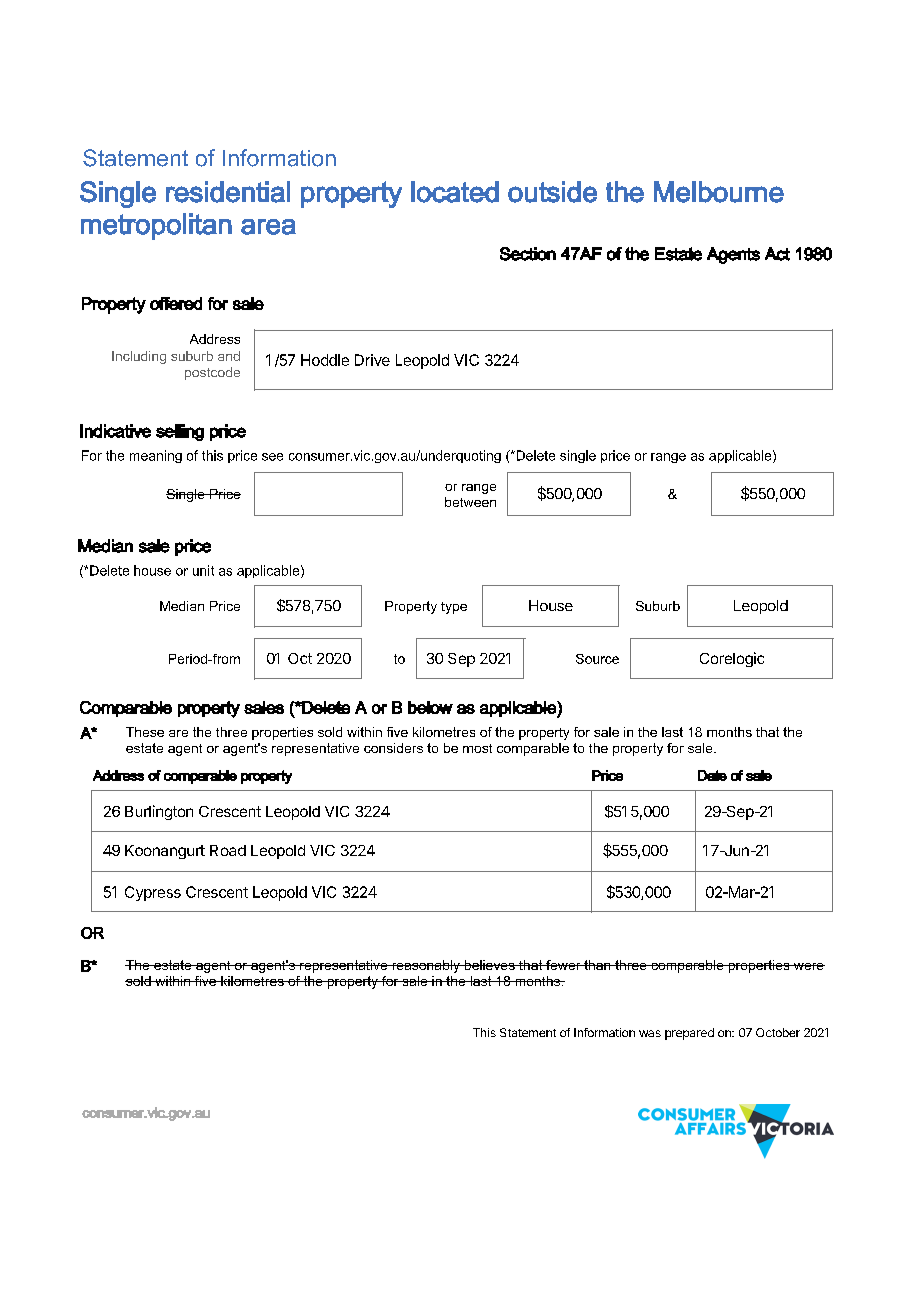 This document has height=1308, width=924. I want to click on believes, so click(489, 965).
